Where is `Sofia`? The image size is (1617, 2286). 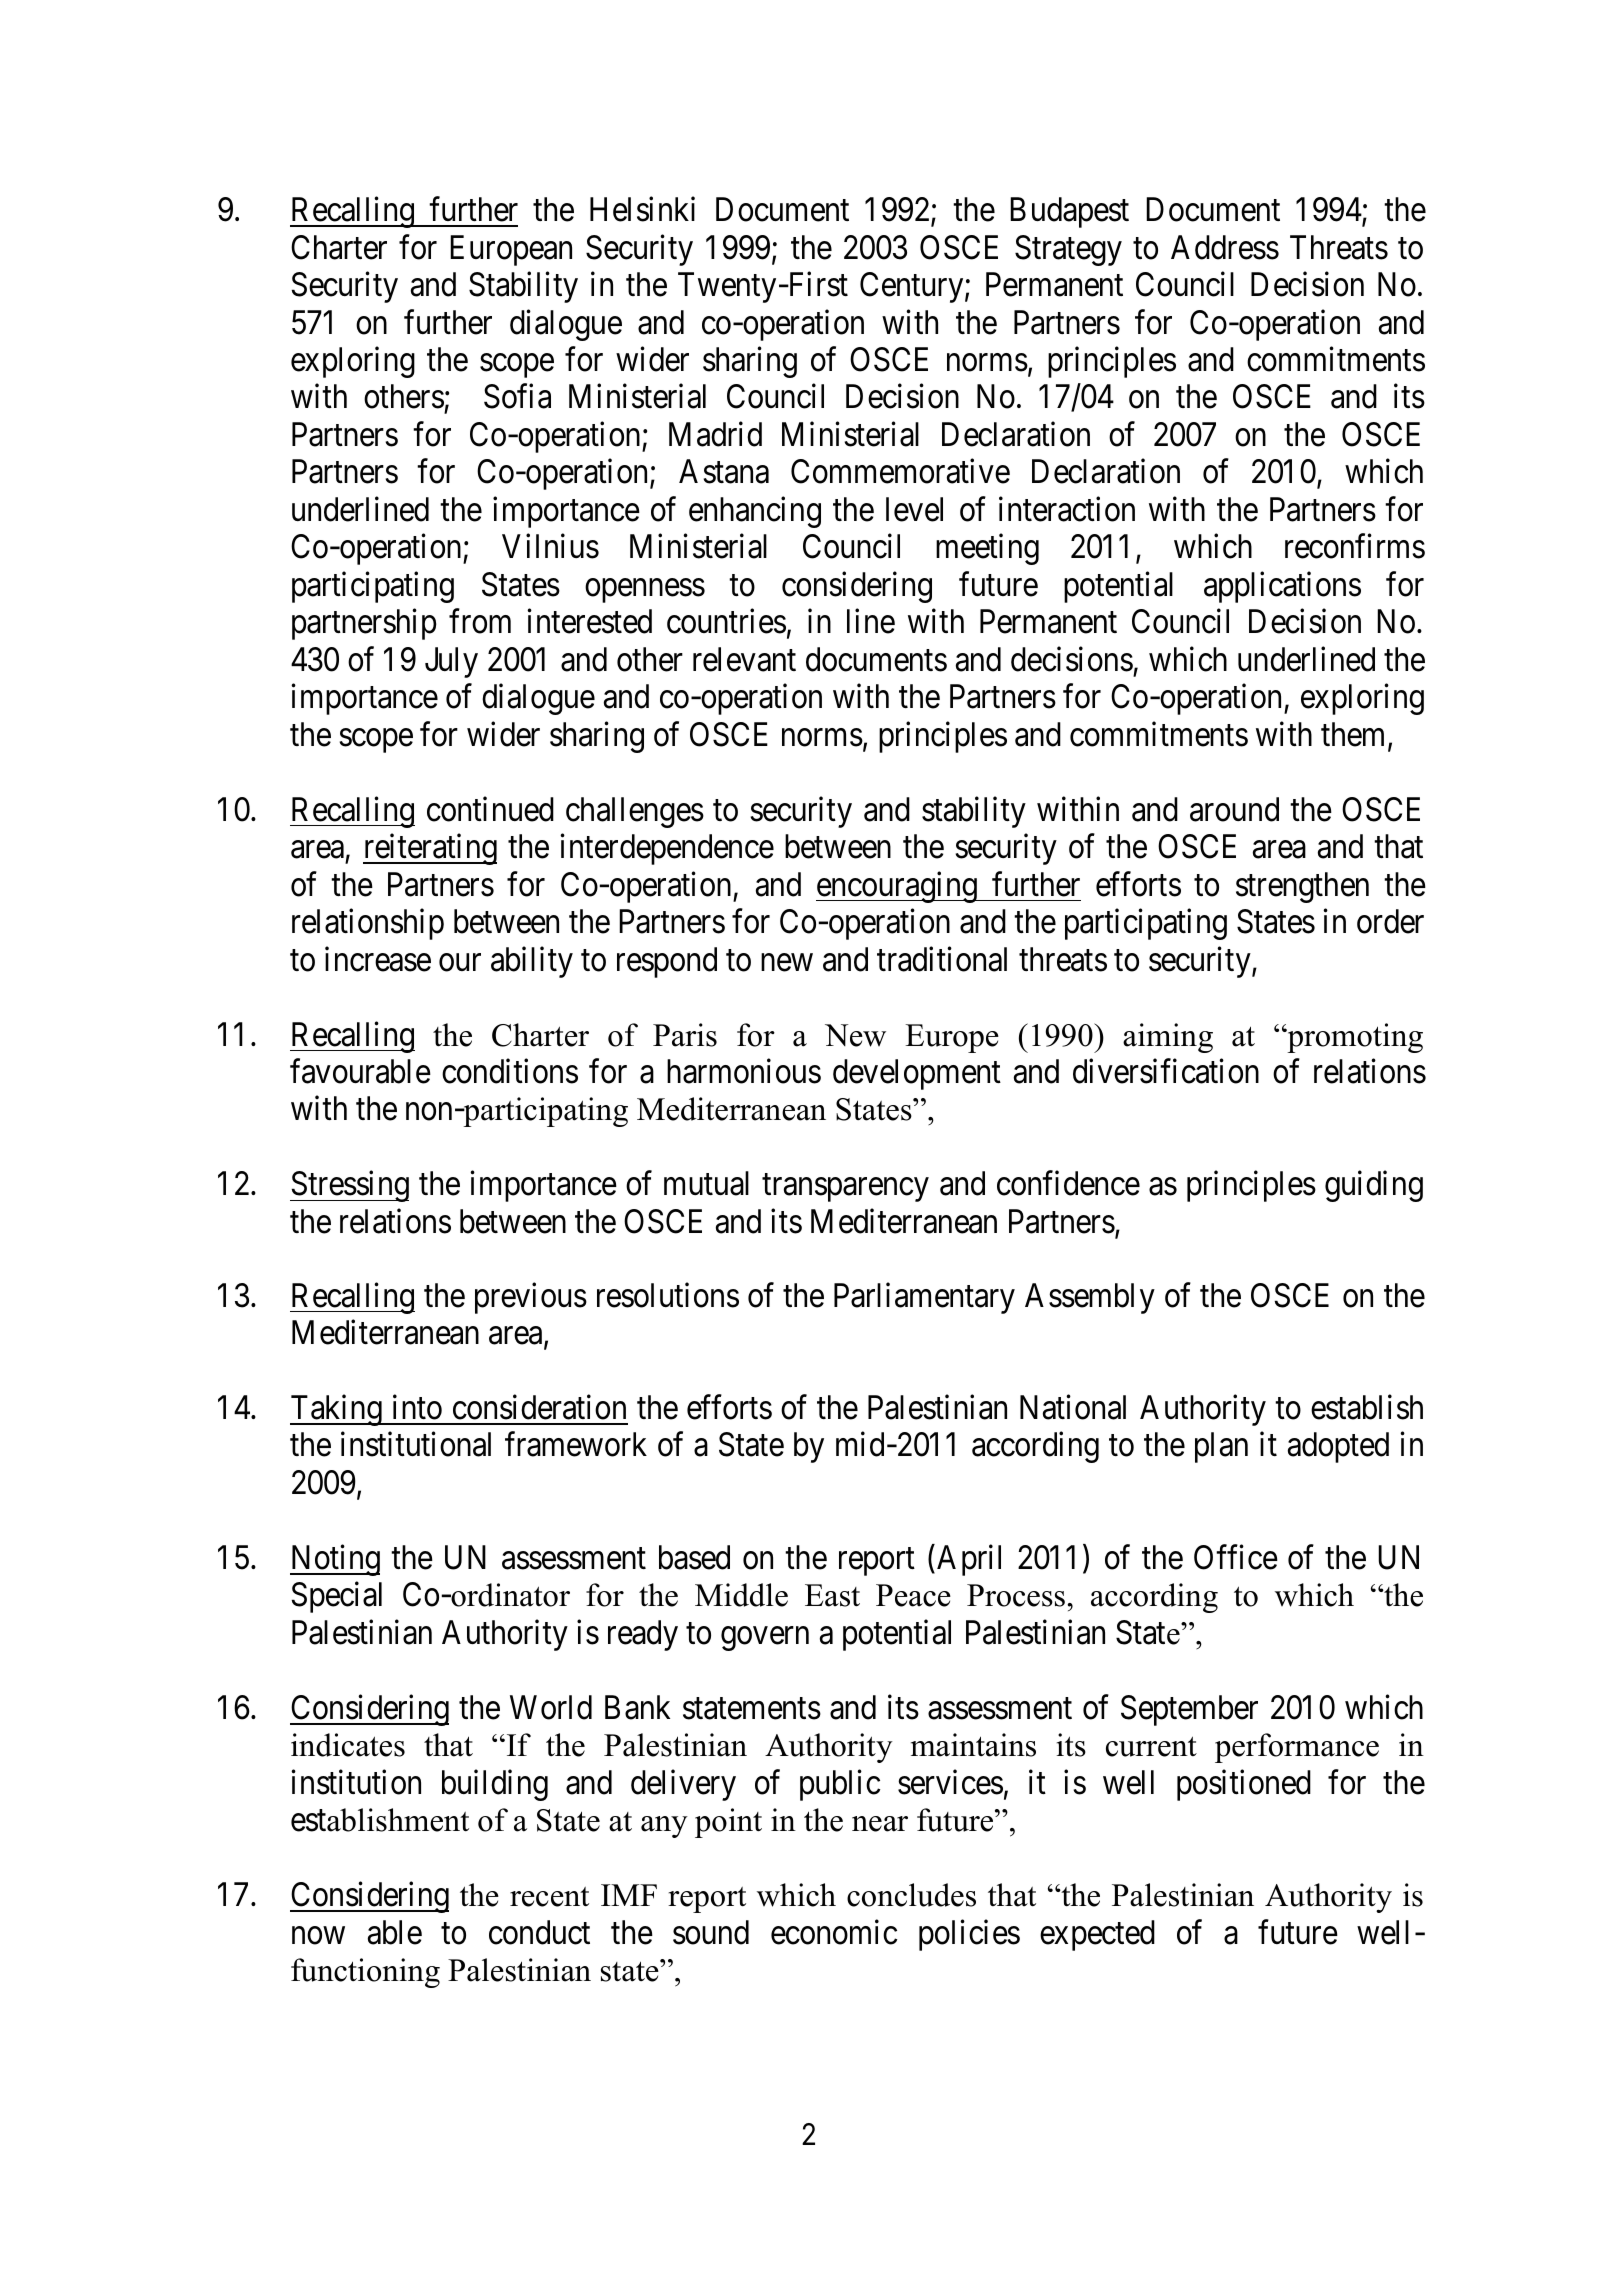
Sofia is located at coordinates (517, 396).
